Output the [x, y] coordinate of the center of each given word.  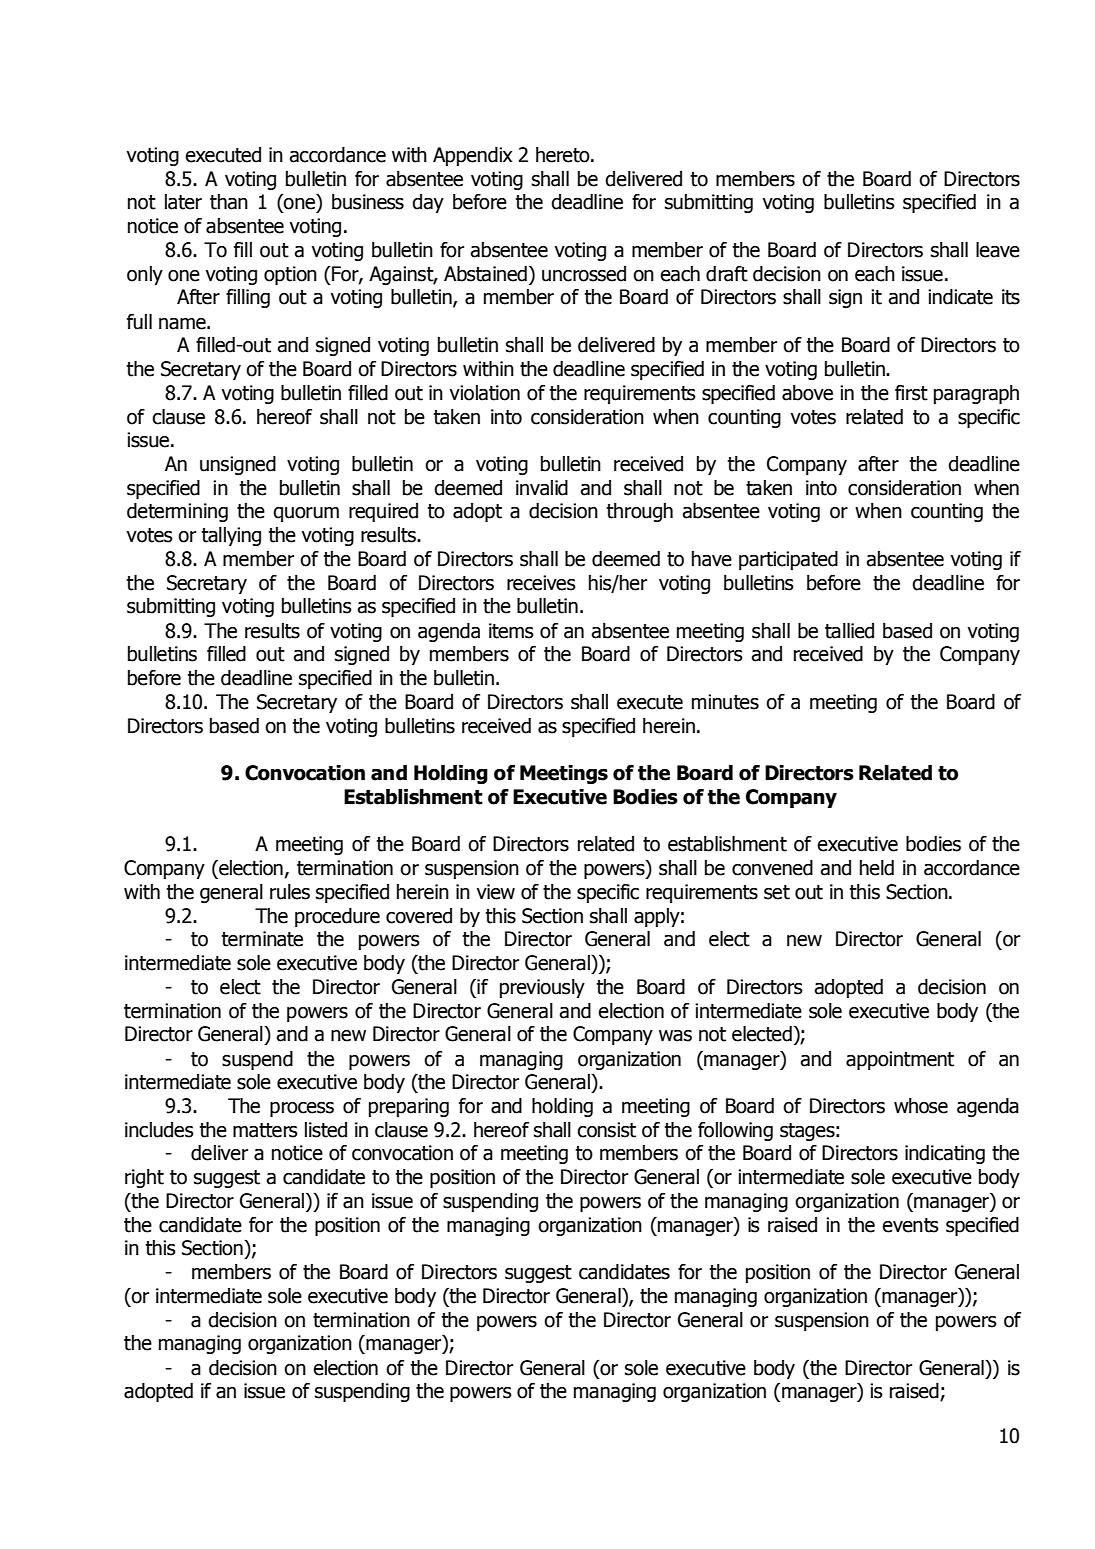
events [910, 1225]
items [511, 631]
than [229, 202]
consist [606, 1130]
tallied [849, 631]
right [144, 1178]
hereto [564, 155]
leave [998, 250]
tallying [231, 536]
